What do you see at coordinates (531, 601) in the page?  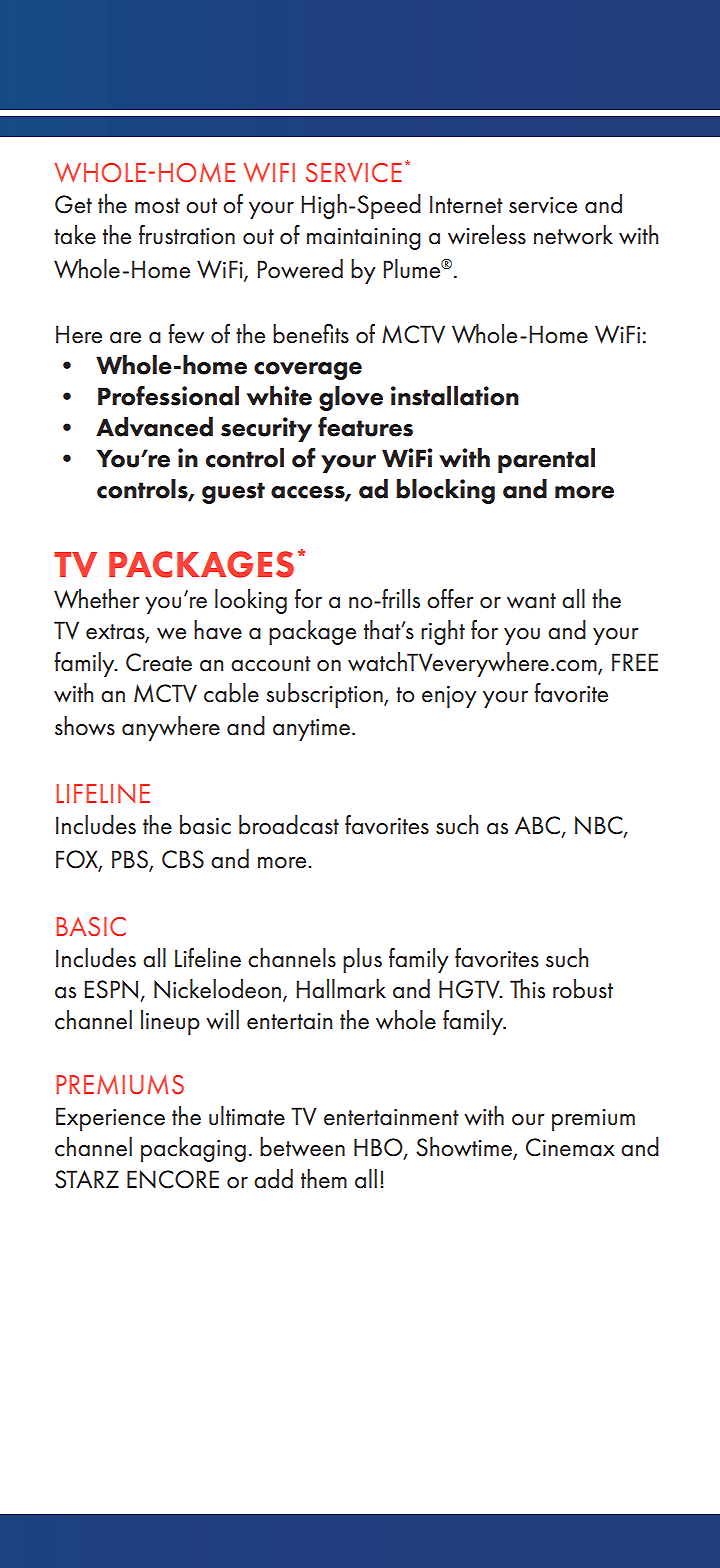 I see `want` at bounding box center [531, 601].
